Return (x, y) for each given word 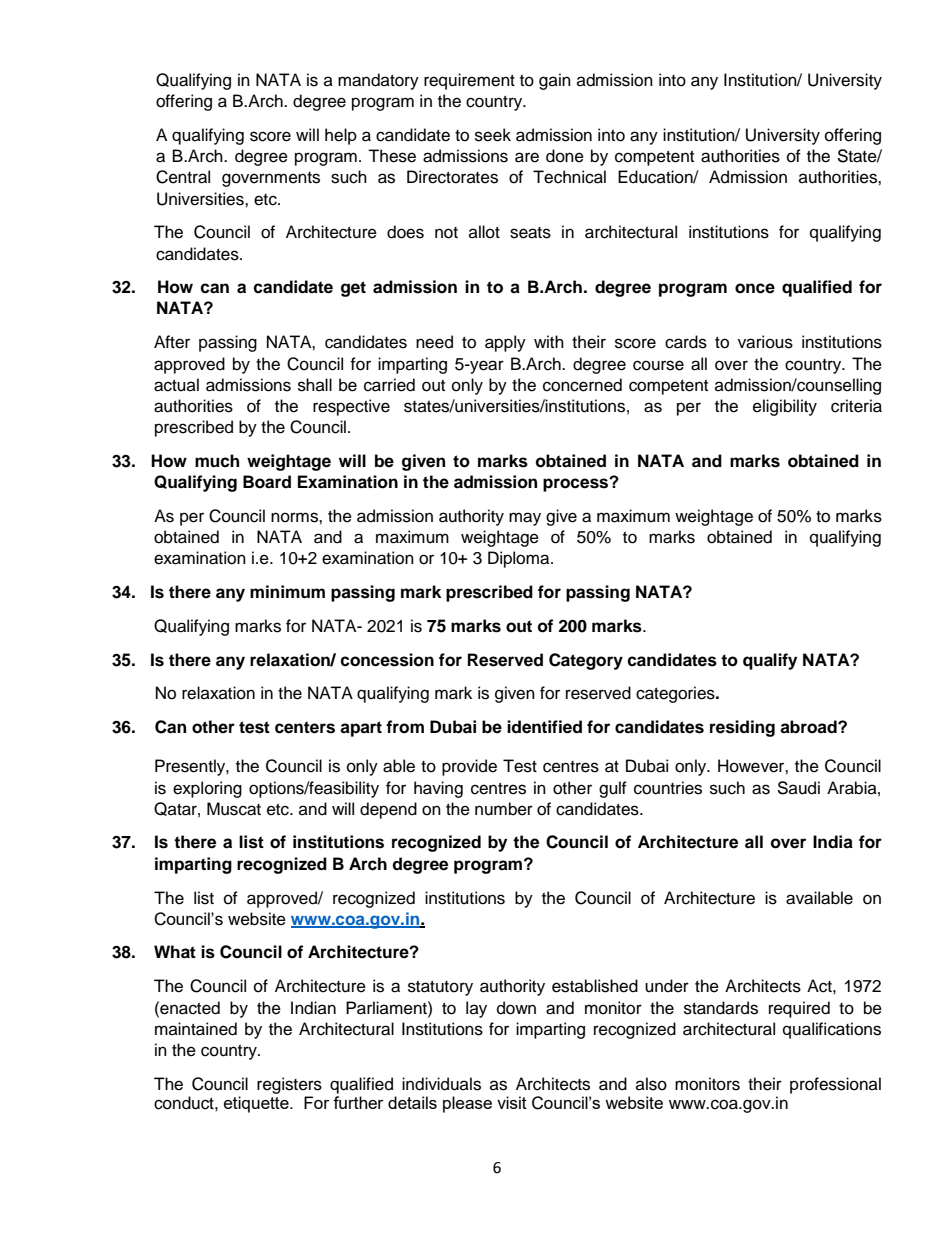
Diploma (520, 559)
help (341, 136)
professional (835, 1085)
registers (289, 1085)
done (565, 156)
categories (676, 694)
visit (512, 1102)
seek (493, 135)
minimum (287, 592)
